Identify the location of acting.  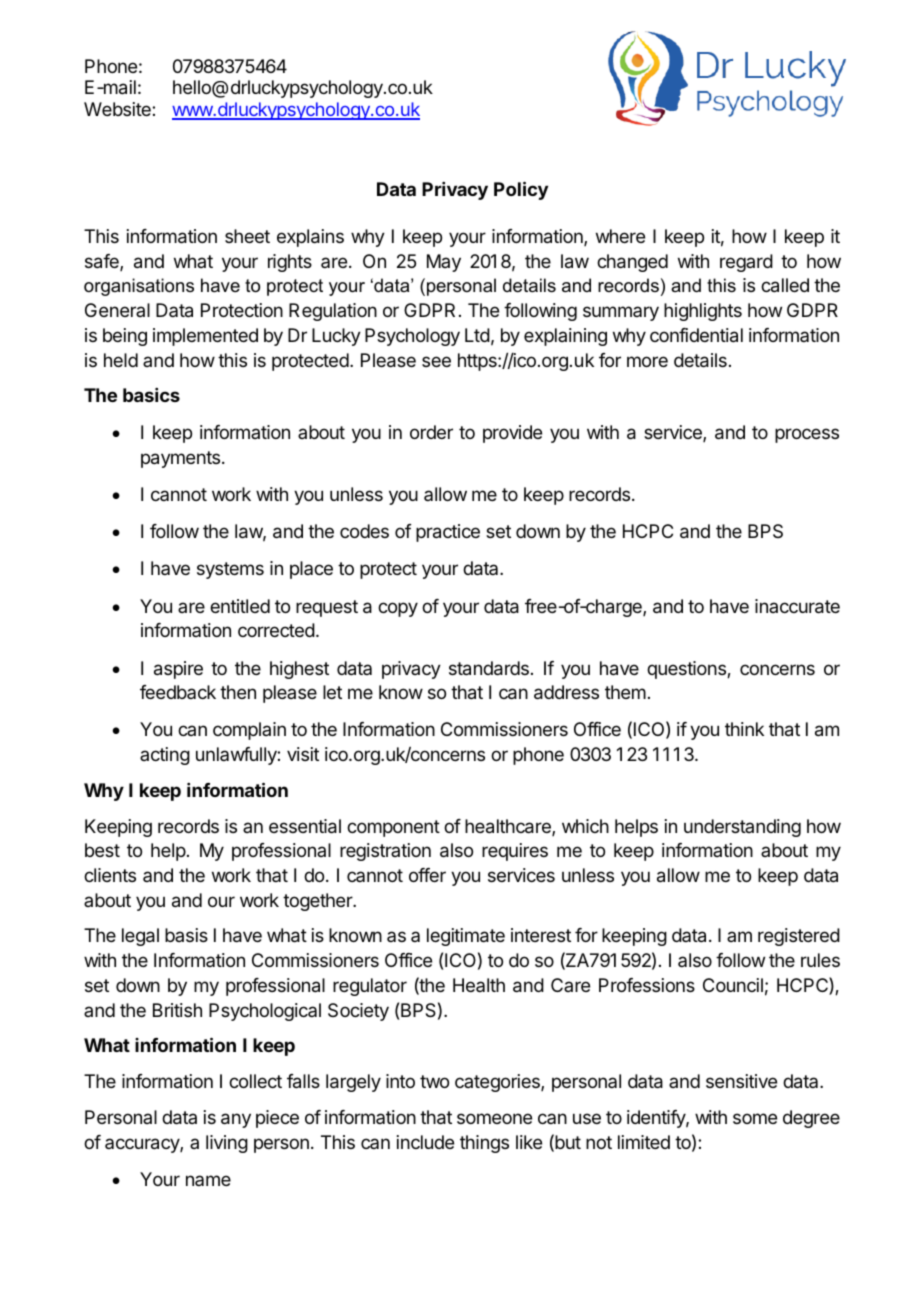
(165, 756).
